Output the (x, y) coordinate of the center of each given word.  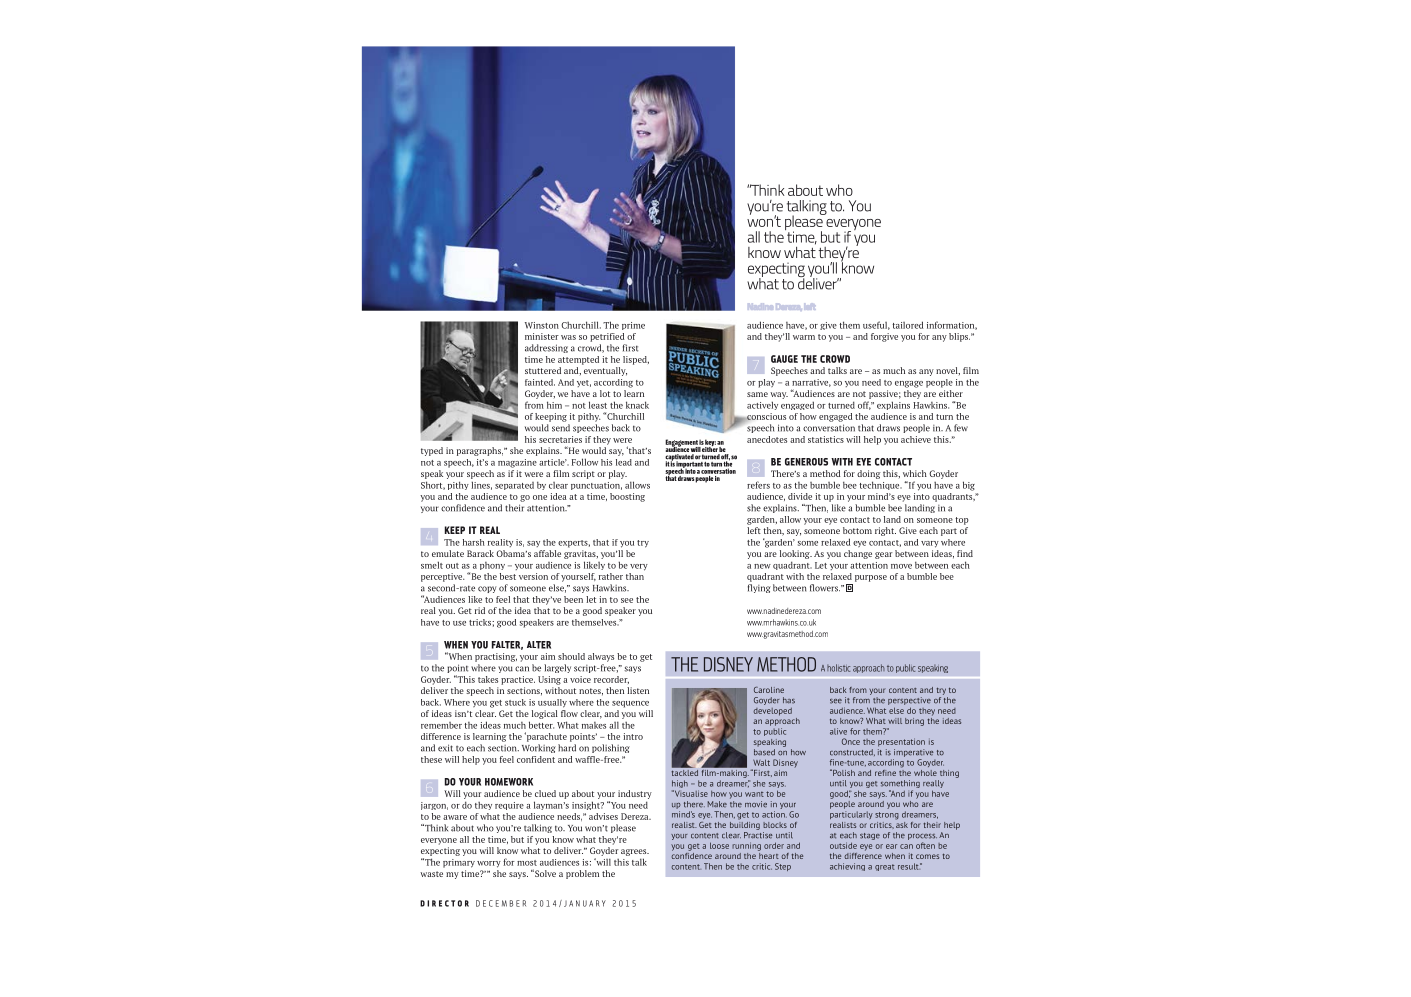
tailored (907, 325)
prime (633, 326)
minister (542, 336)
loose (719, 845)
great (885, 867)
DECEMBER (501, 903)
